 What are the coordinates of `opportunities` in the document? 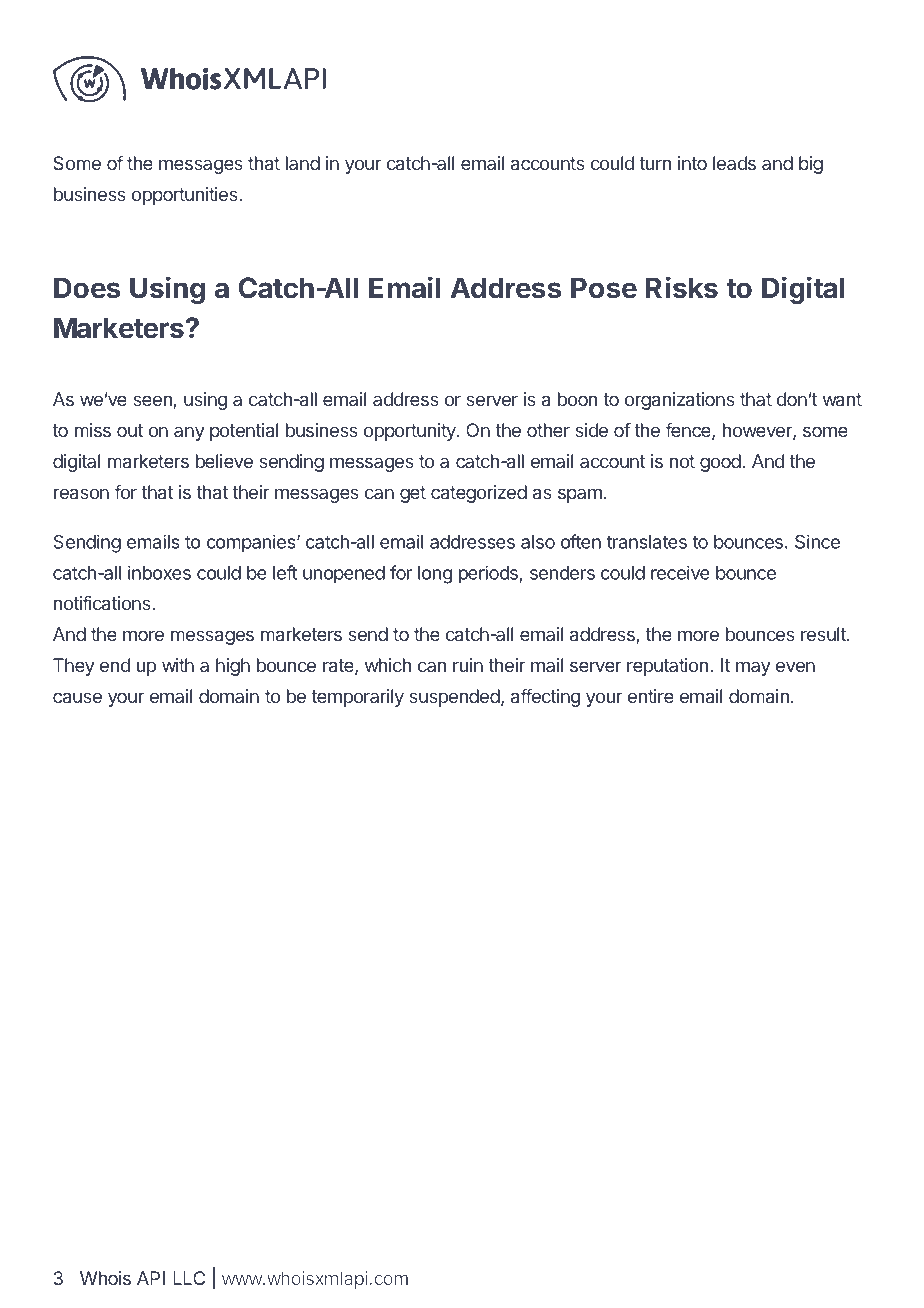 It's located at (186, 196).
